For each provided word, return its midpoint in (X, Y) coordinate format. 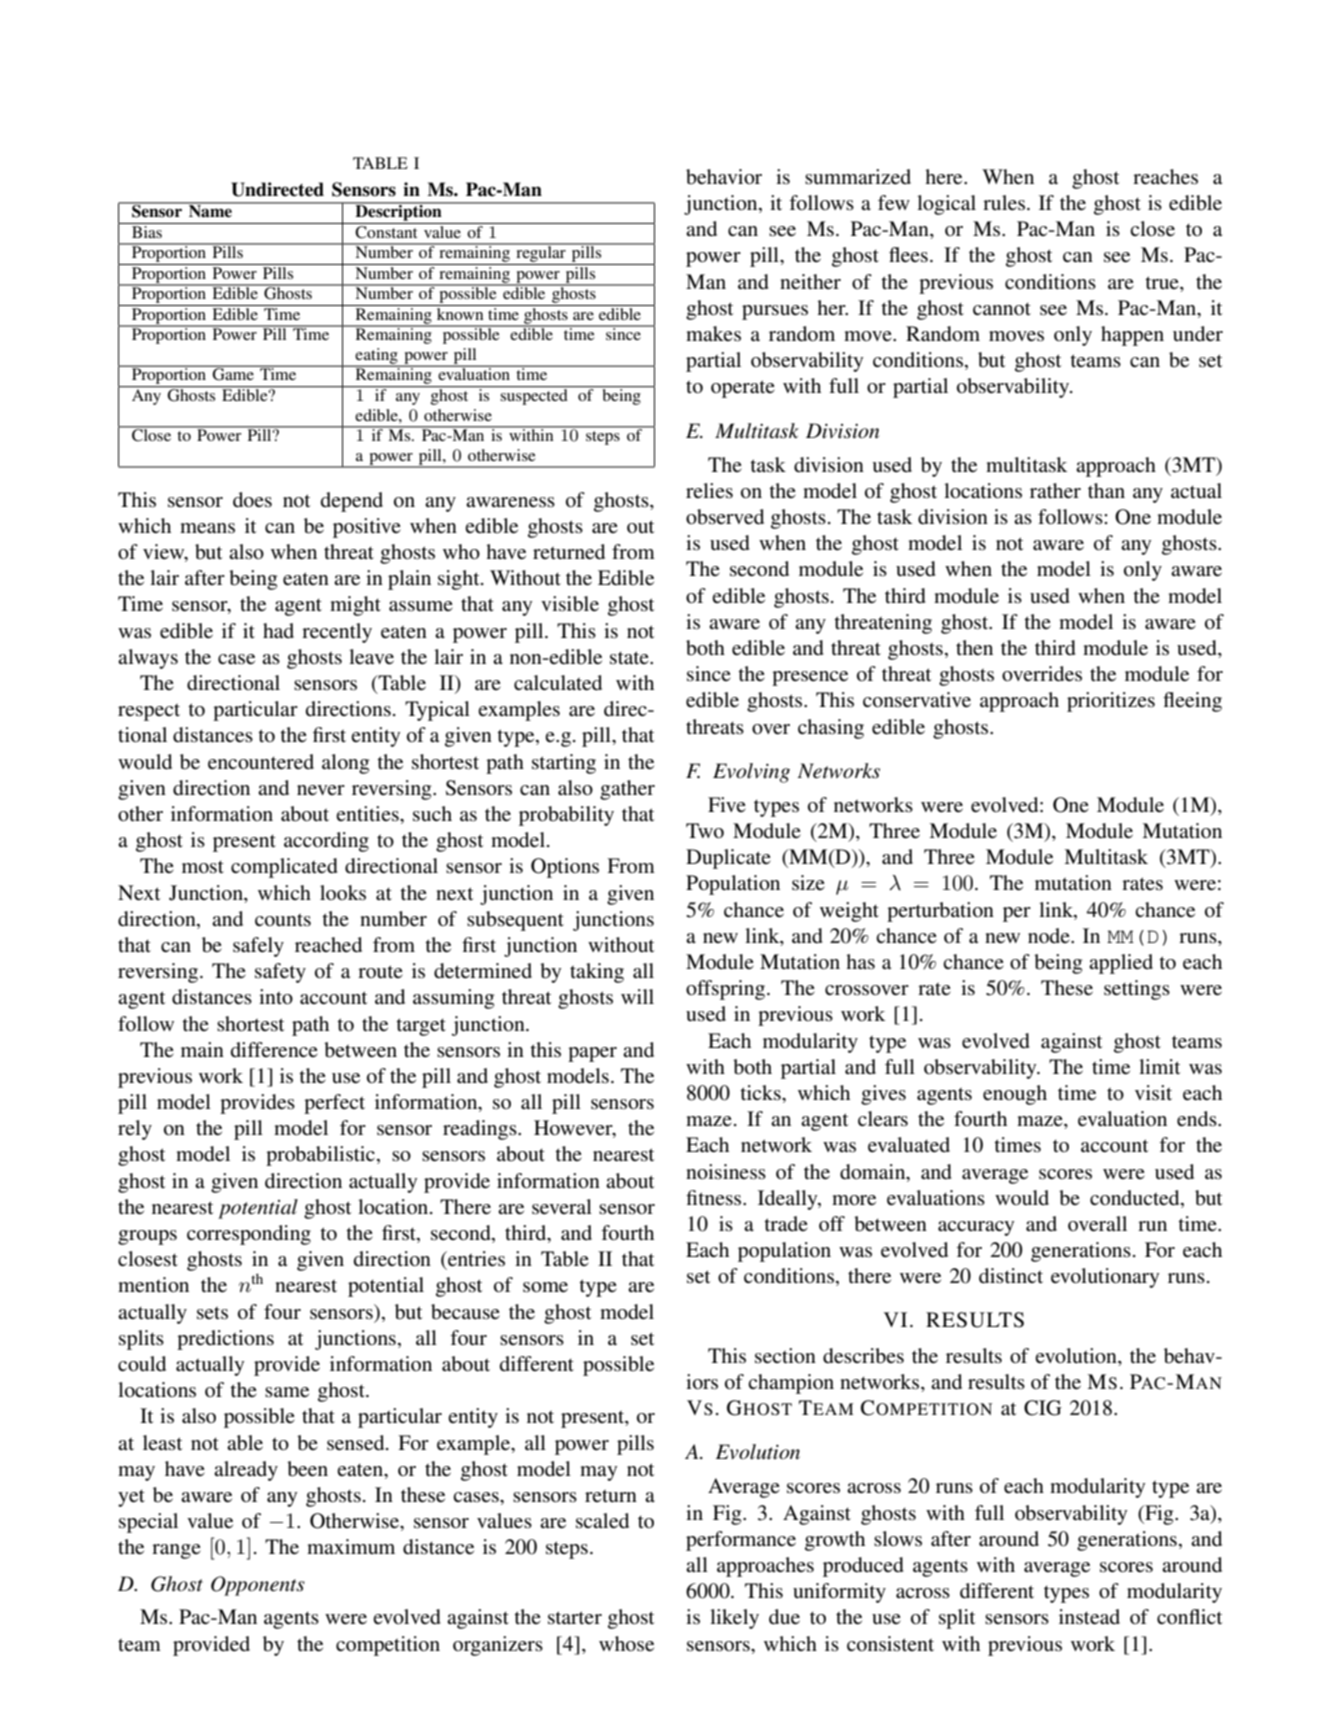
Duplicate (728, 859)
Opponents (258, 1586)
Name (210, 210)
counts (283, 920)
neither (810, 282)
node (1050, 935)
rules (1005, 203)
